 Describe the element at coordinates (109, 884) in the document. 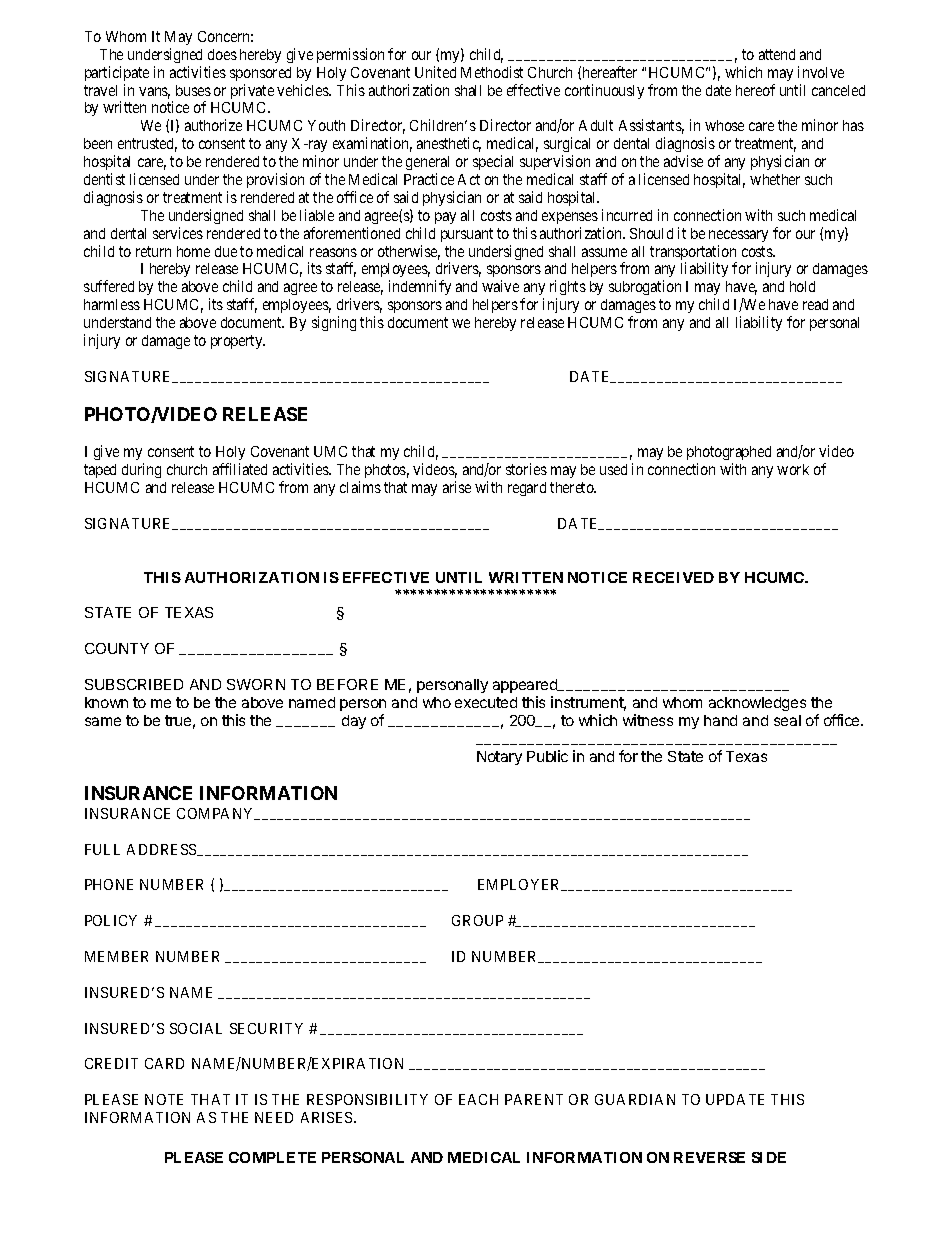

I see `PHONE` at that location.
